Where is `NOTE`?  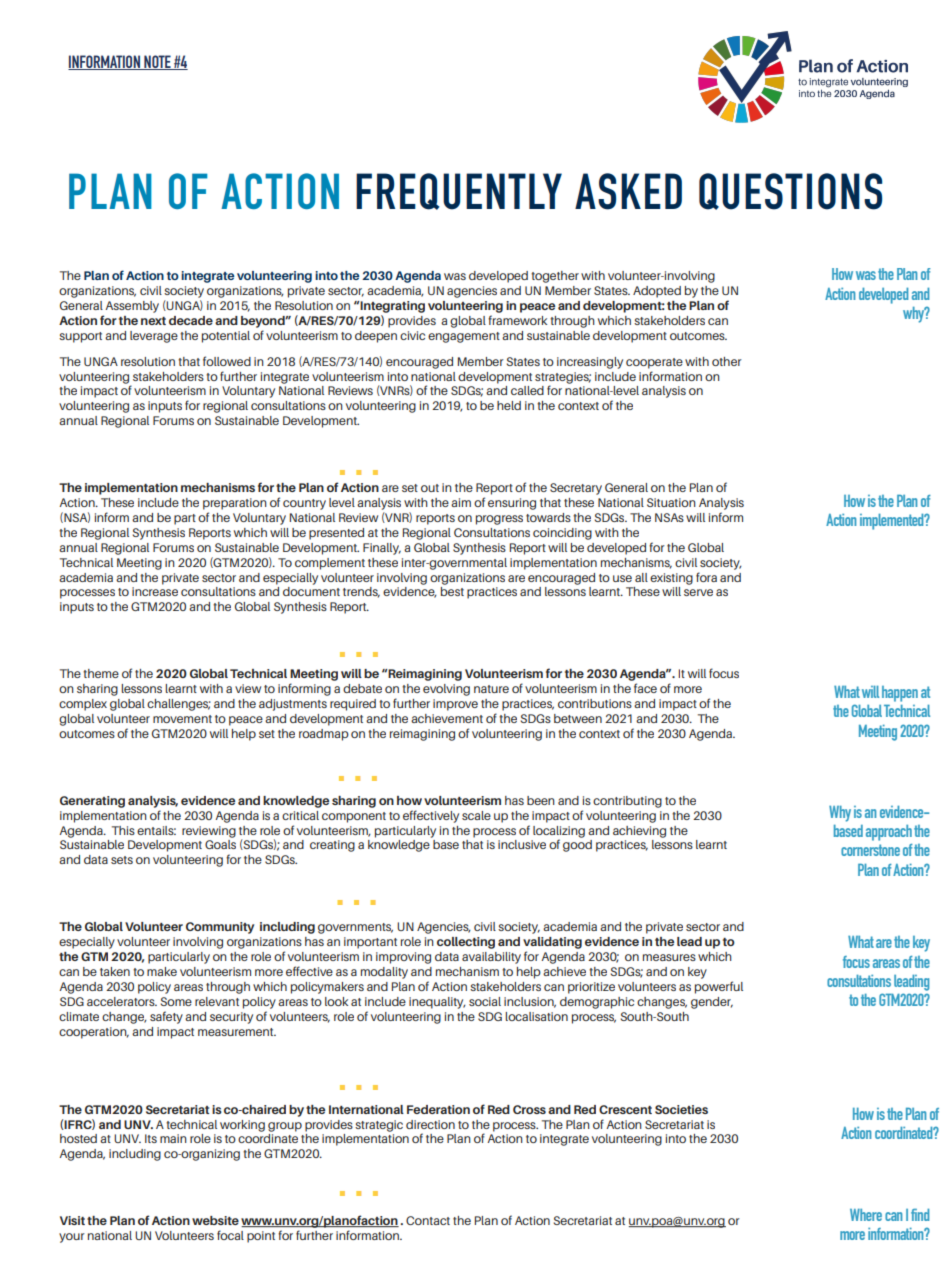 NOTE is located at coordinates (157, 62).
